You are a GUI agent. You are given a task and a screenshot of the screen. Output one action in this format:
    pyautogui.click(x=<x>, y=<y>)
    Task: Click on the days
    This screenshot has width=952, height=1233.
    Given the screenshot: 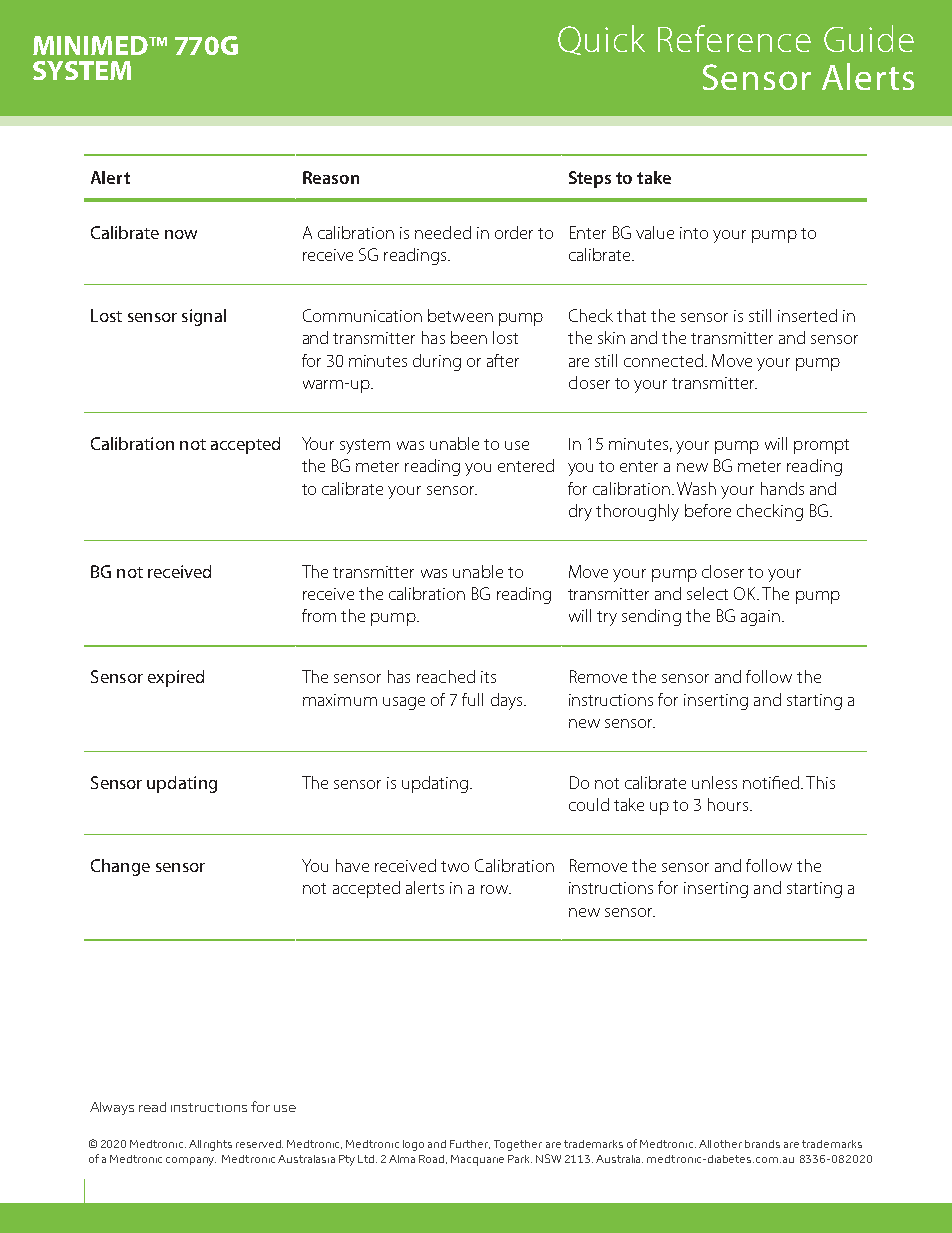 What is the action you would take?
    pyautogui.click(x=508, y=701)
